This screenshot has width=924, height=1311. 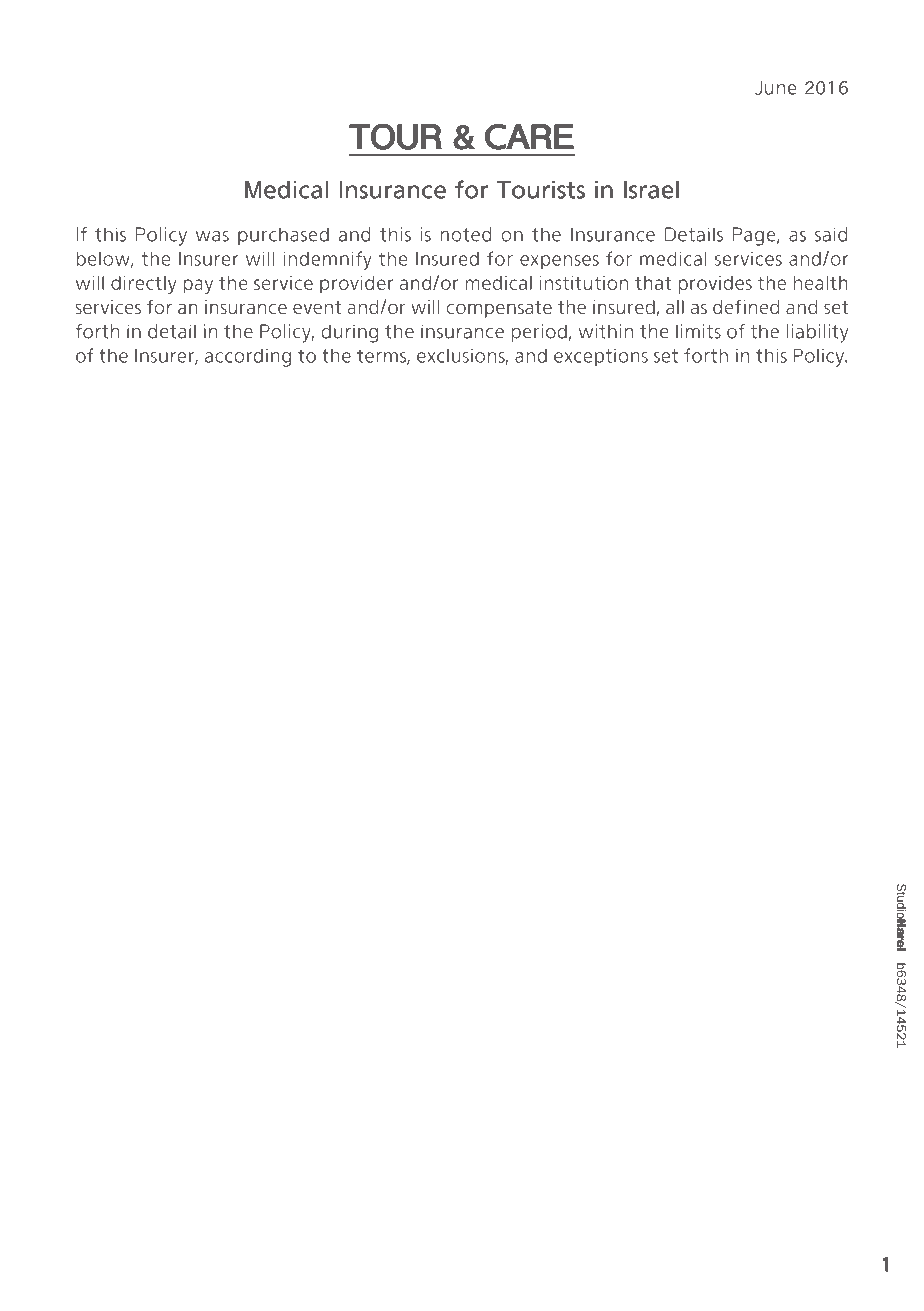 What do you see at coordinates (529, 137) in the screenshot?
I see `CARE` at bounding box center [529, 137].
